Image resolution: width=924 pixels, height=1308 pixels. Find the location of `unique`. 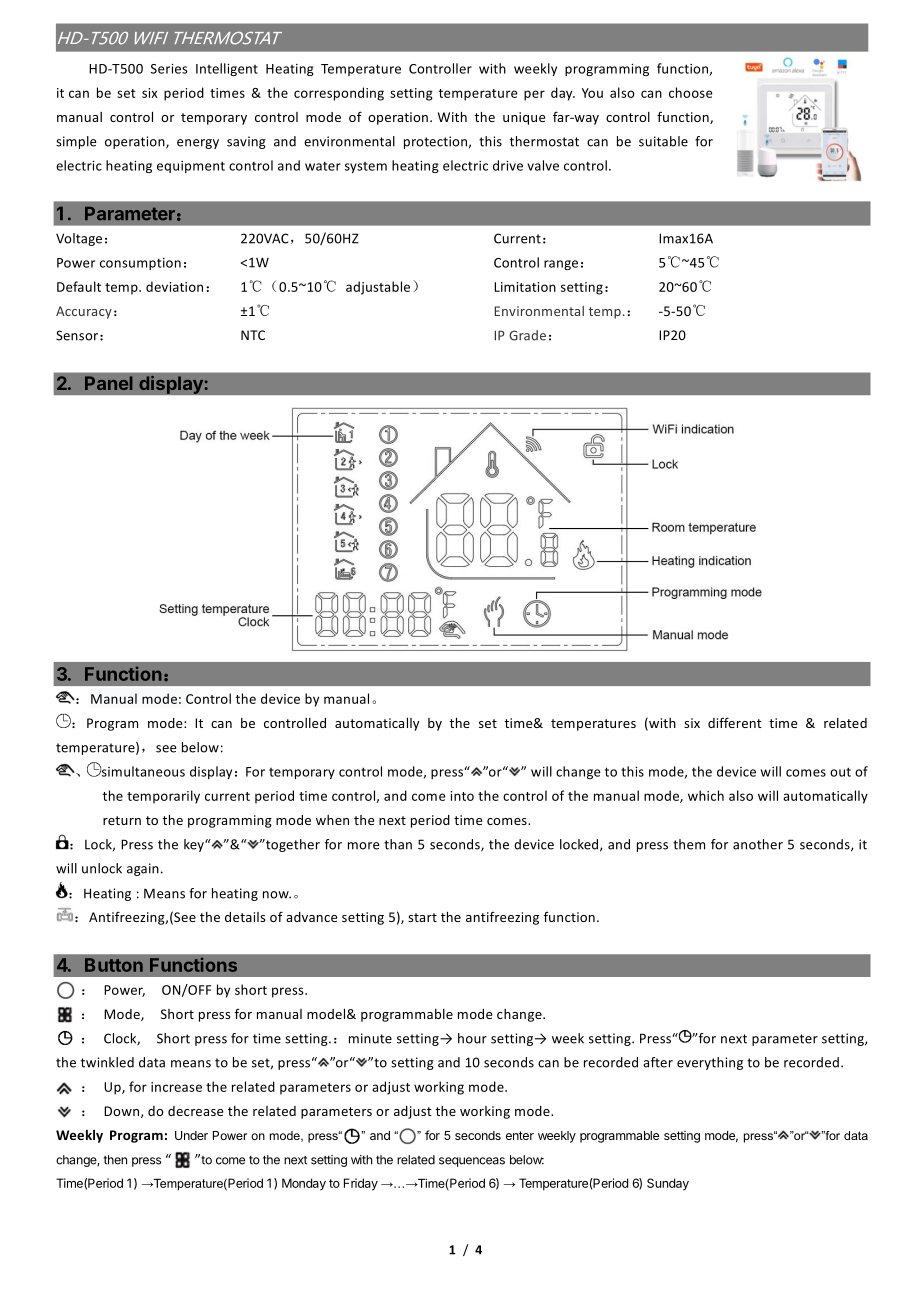

unique is located at coordinates (524, 118).
